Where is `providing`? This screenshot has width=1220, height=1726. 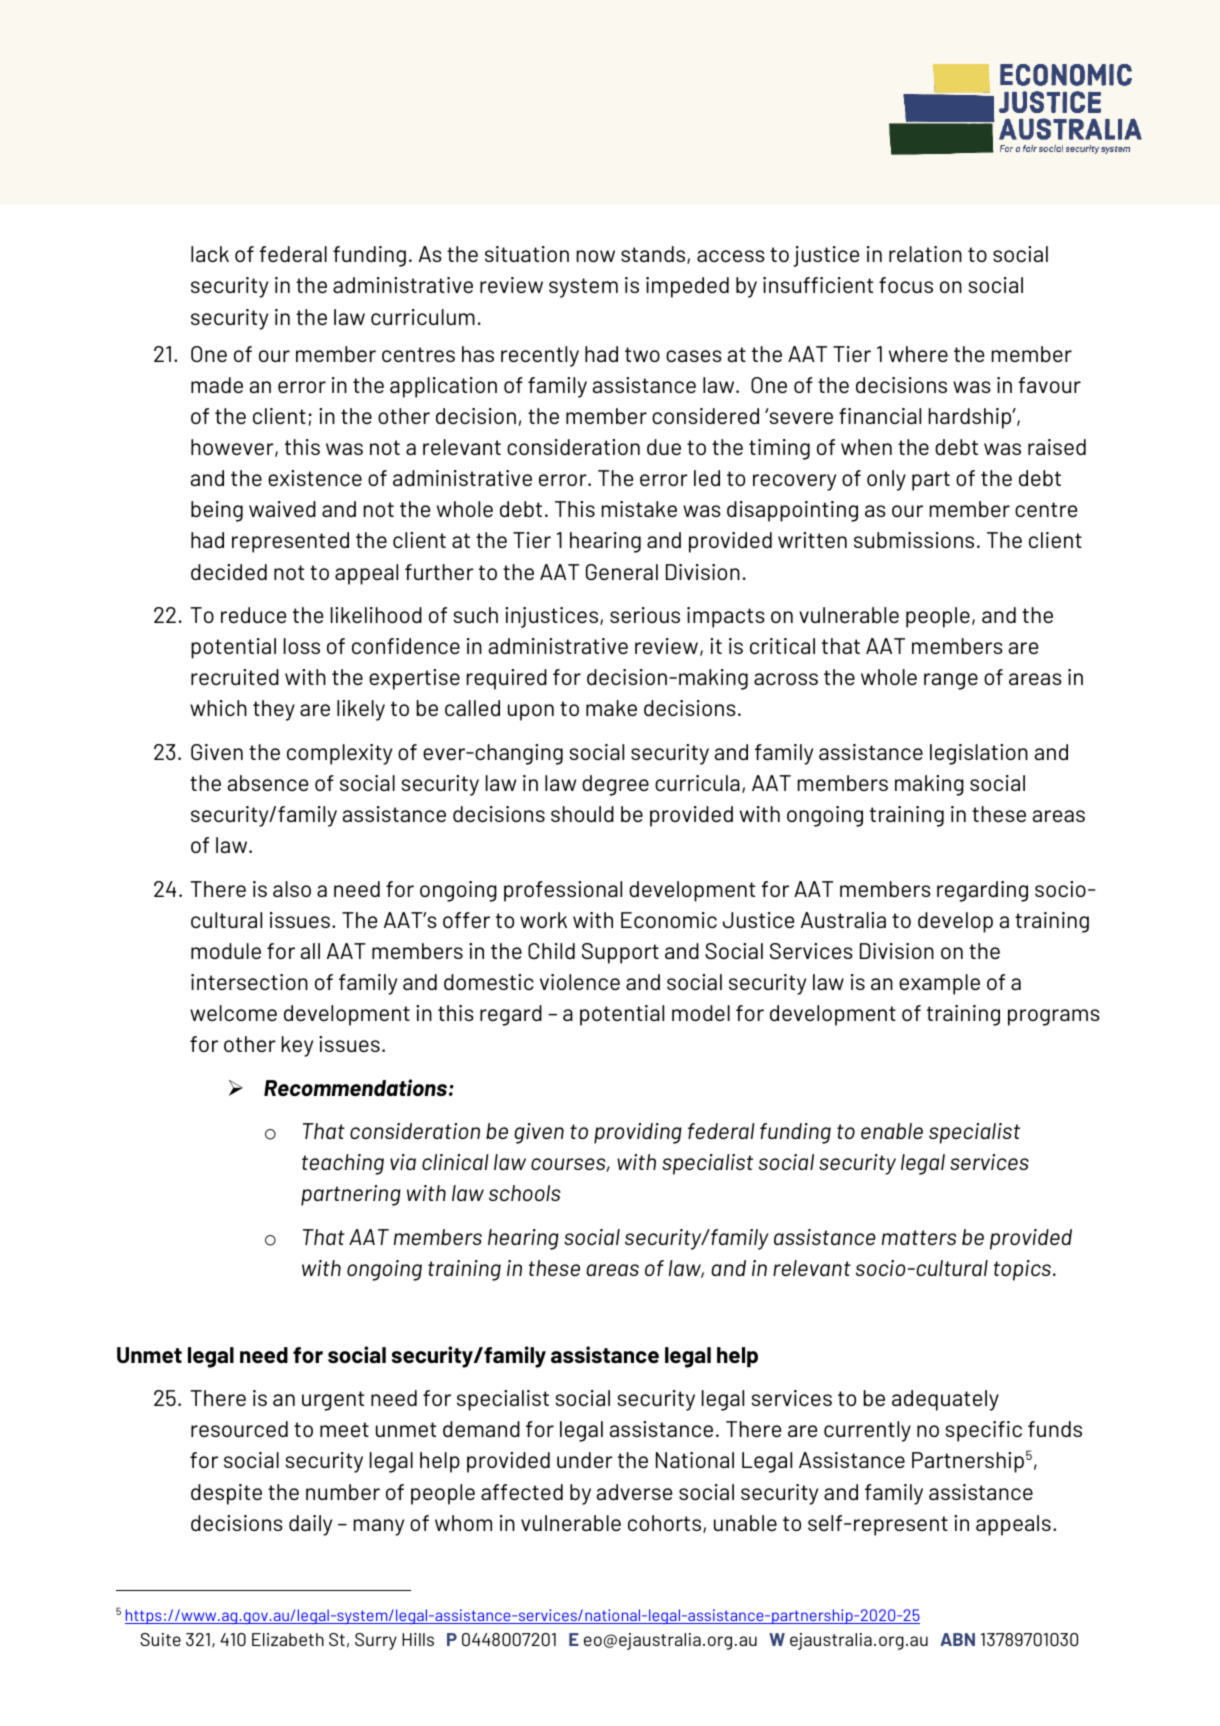
providing is located at coordinates (638, 1133).
